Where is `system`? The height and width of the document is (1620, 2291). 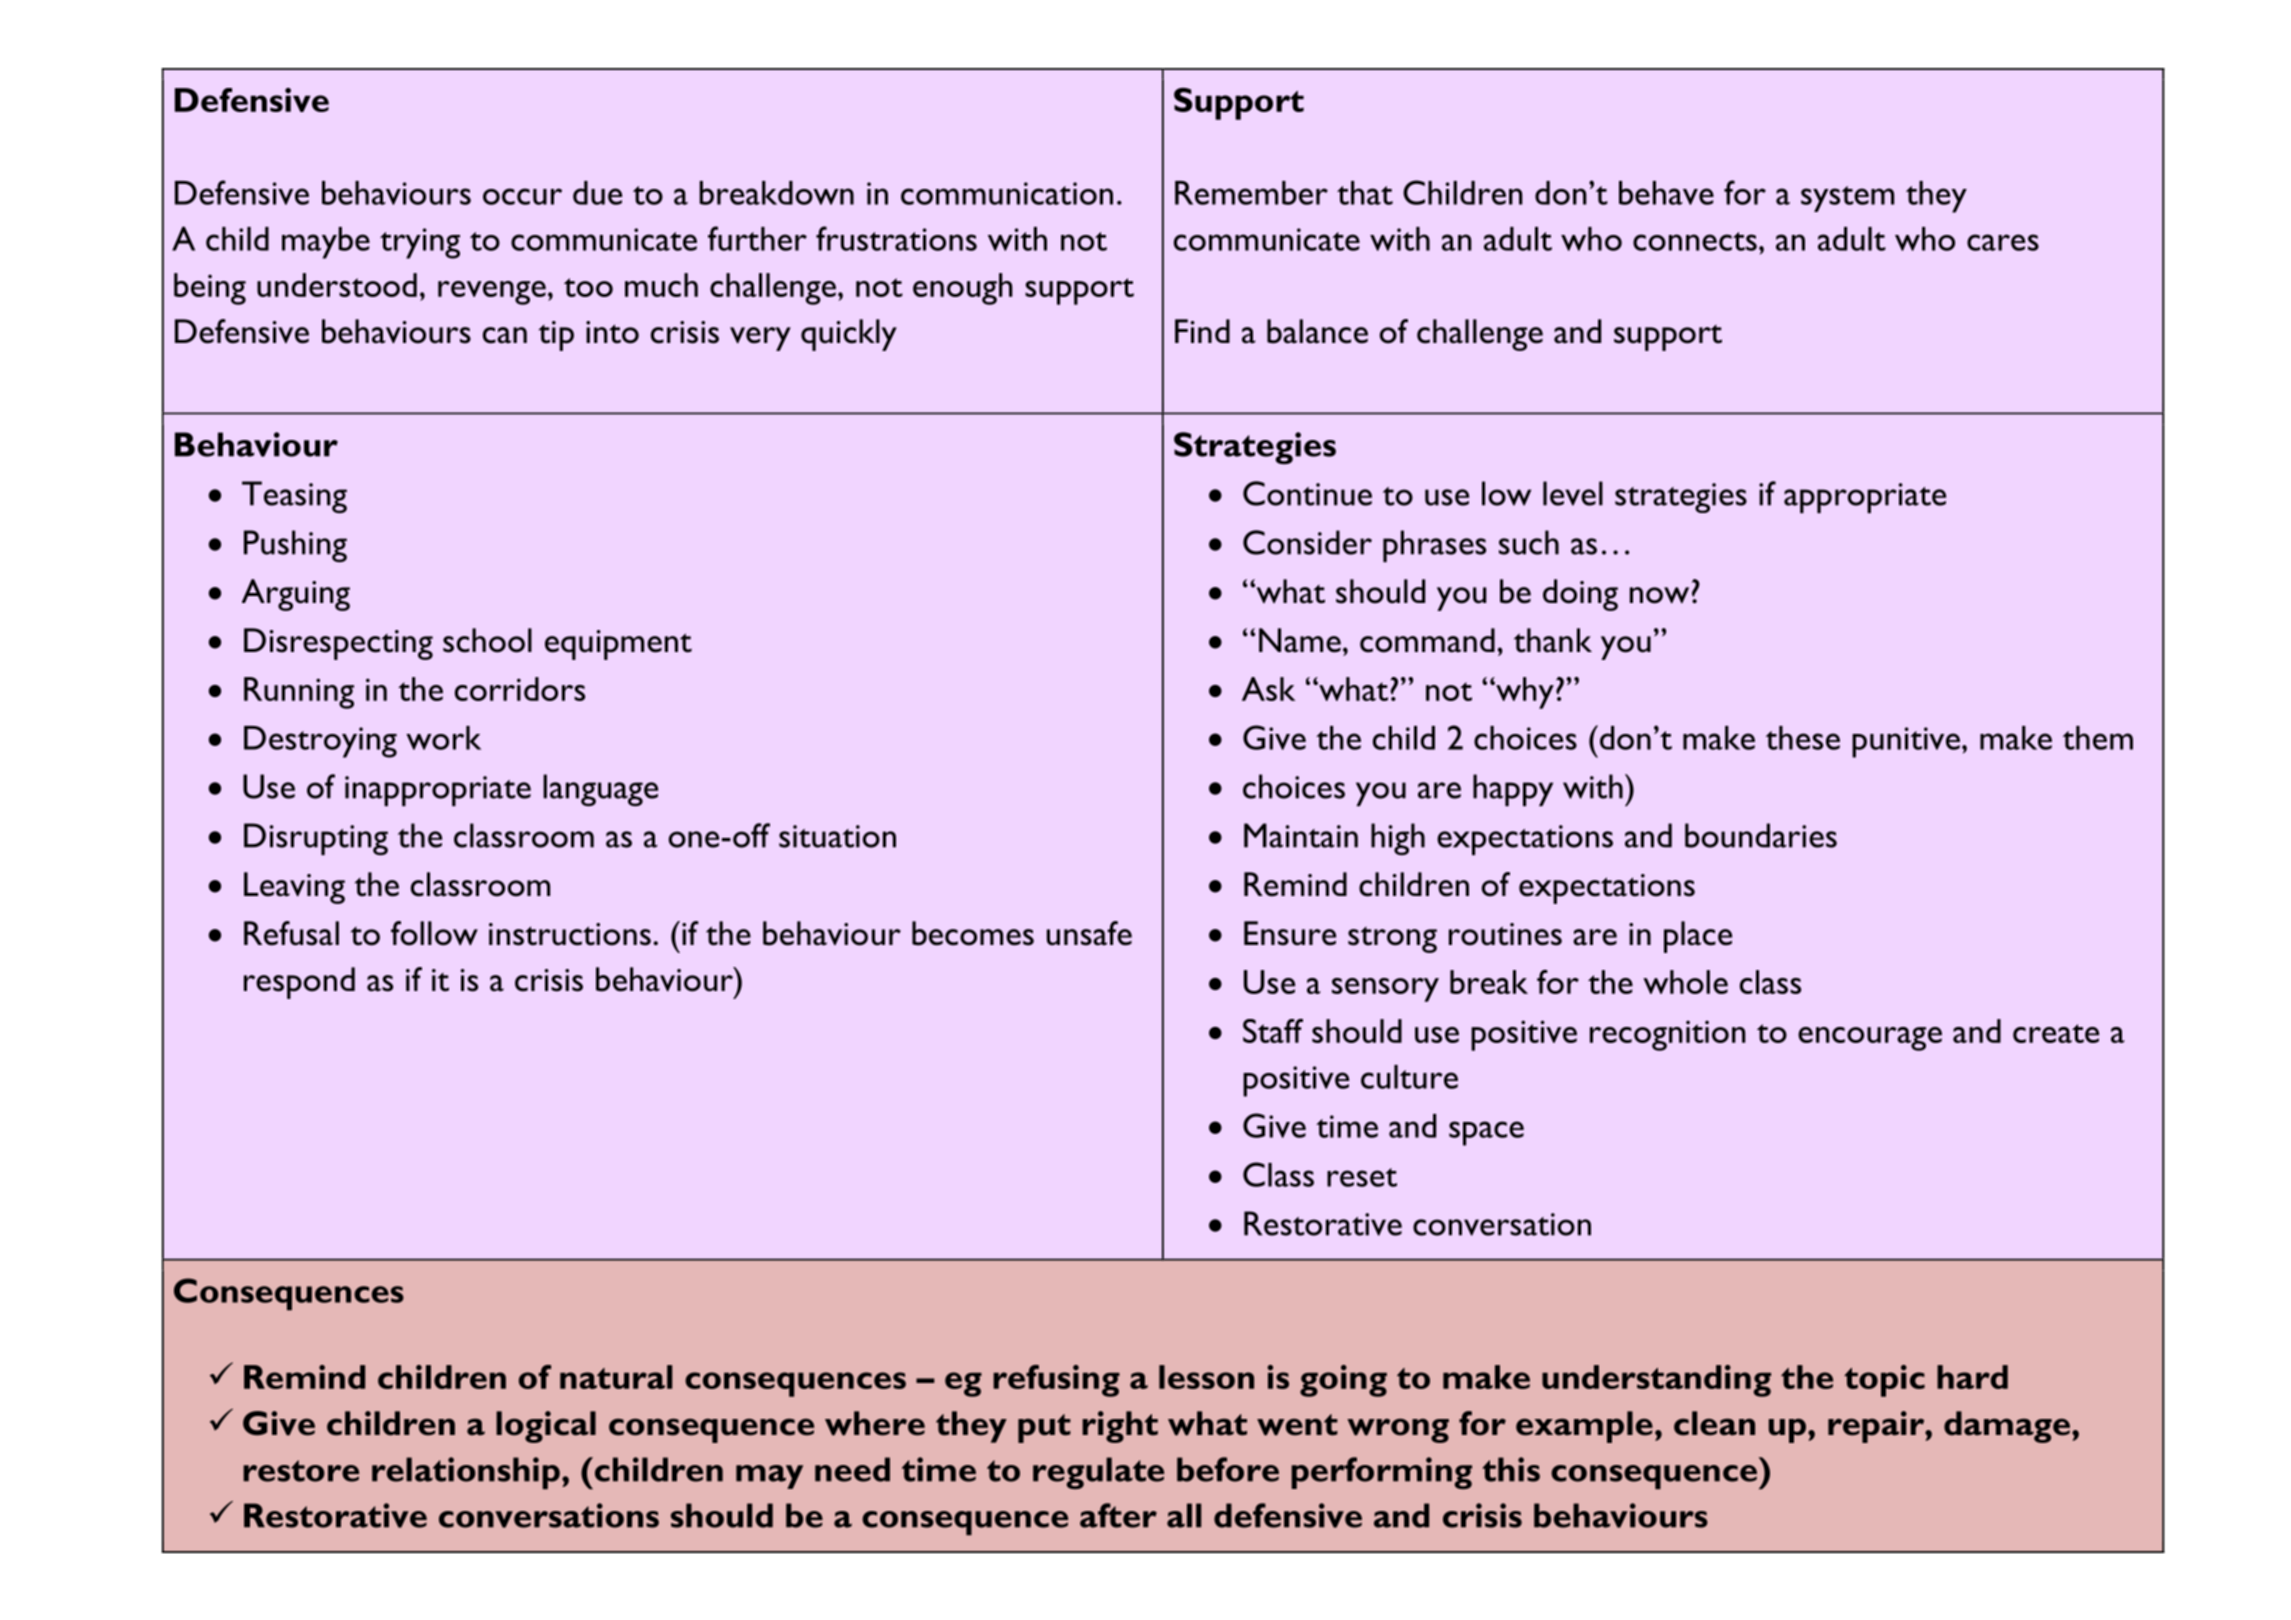
system is located at coordinates (1847, 199).
